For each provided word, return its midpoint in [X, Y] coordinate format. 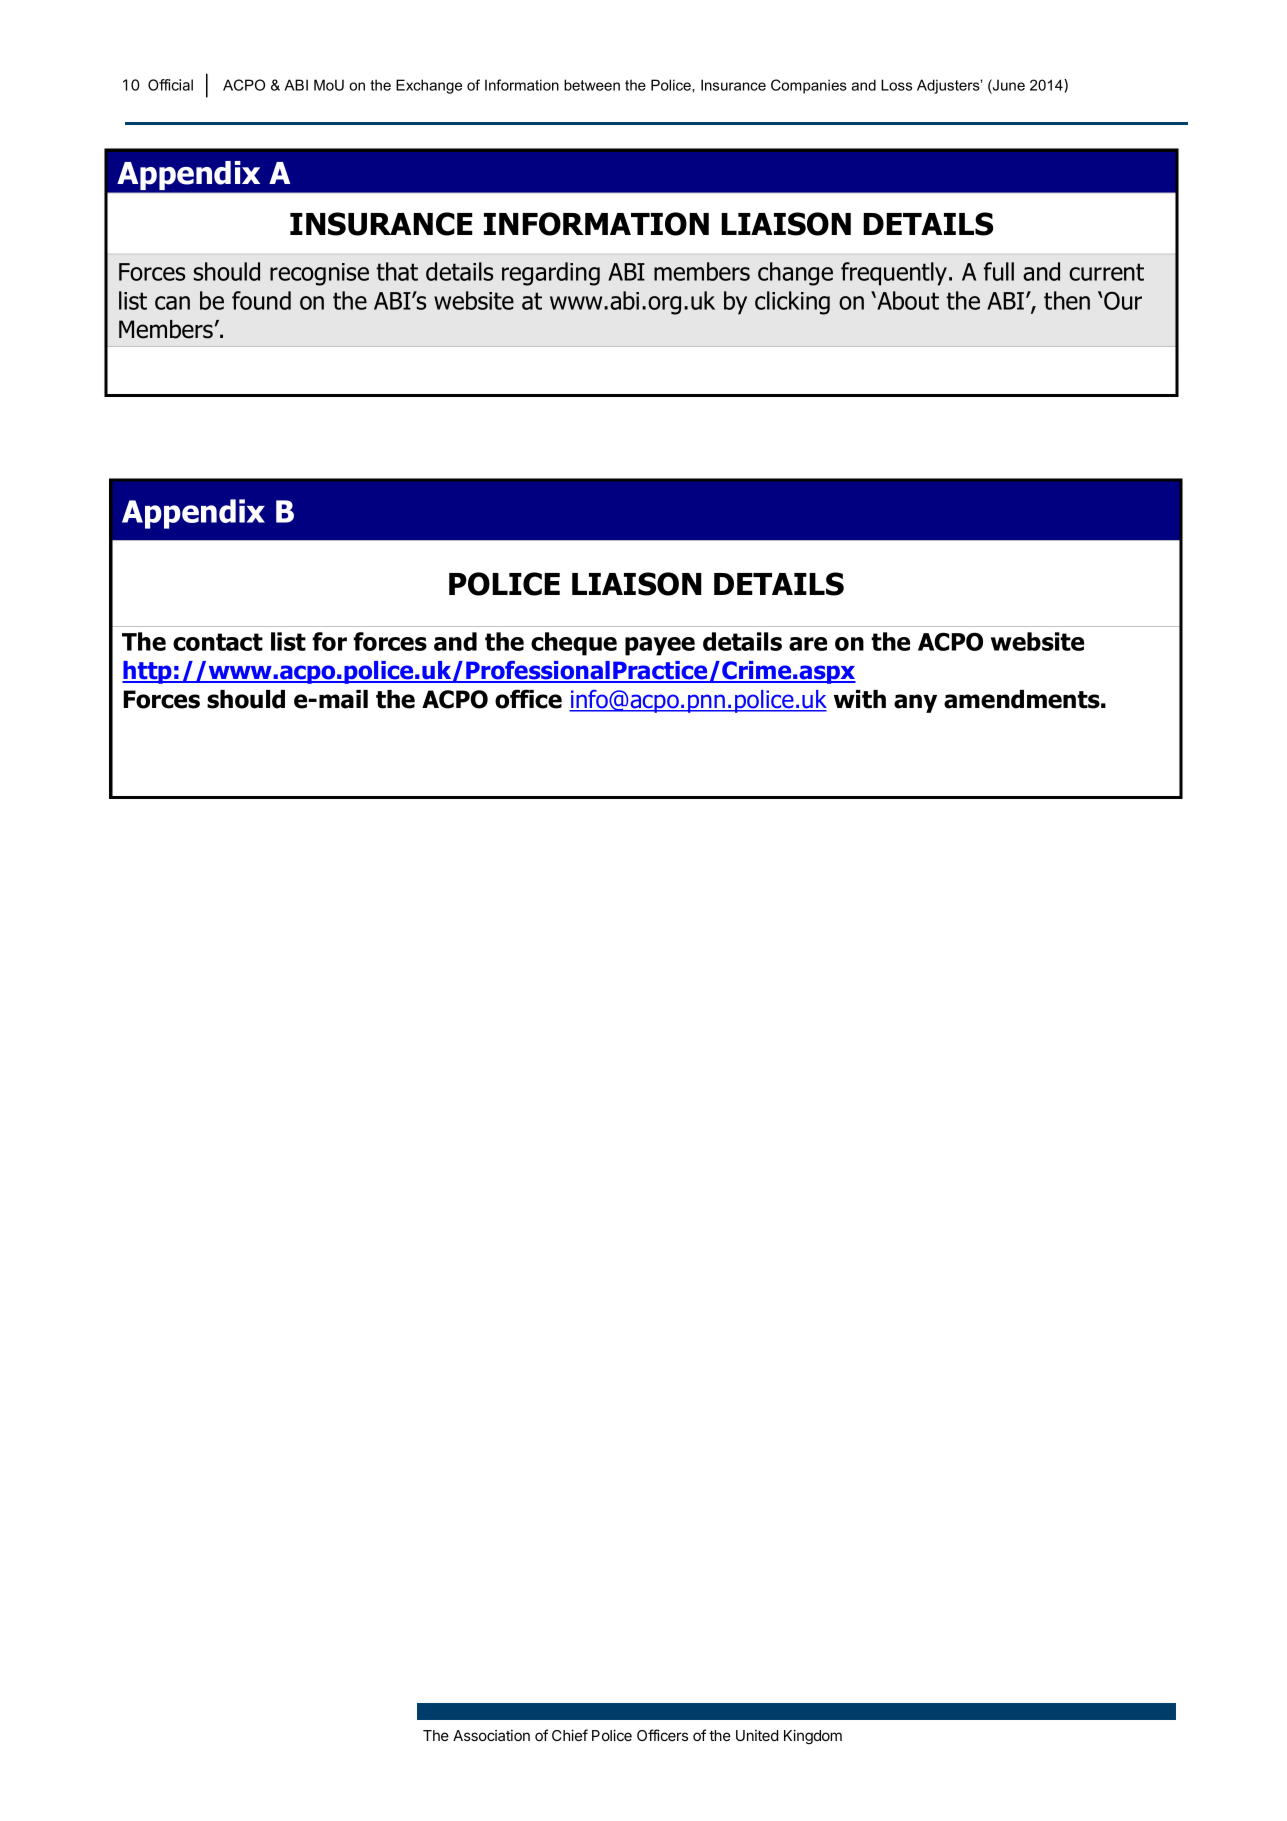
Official [170, 85]
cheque [574, 644]
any [915, 703]
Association [491, 1735]
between [592, 85]
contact [218, 642]
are [808, 644]
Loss [896, 85]
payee [660, 646]
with [860, 699]
